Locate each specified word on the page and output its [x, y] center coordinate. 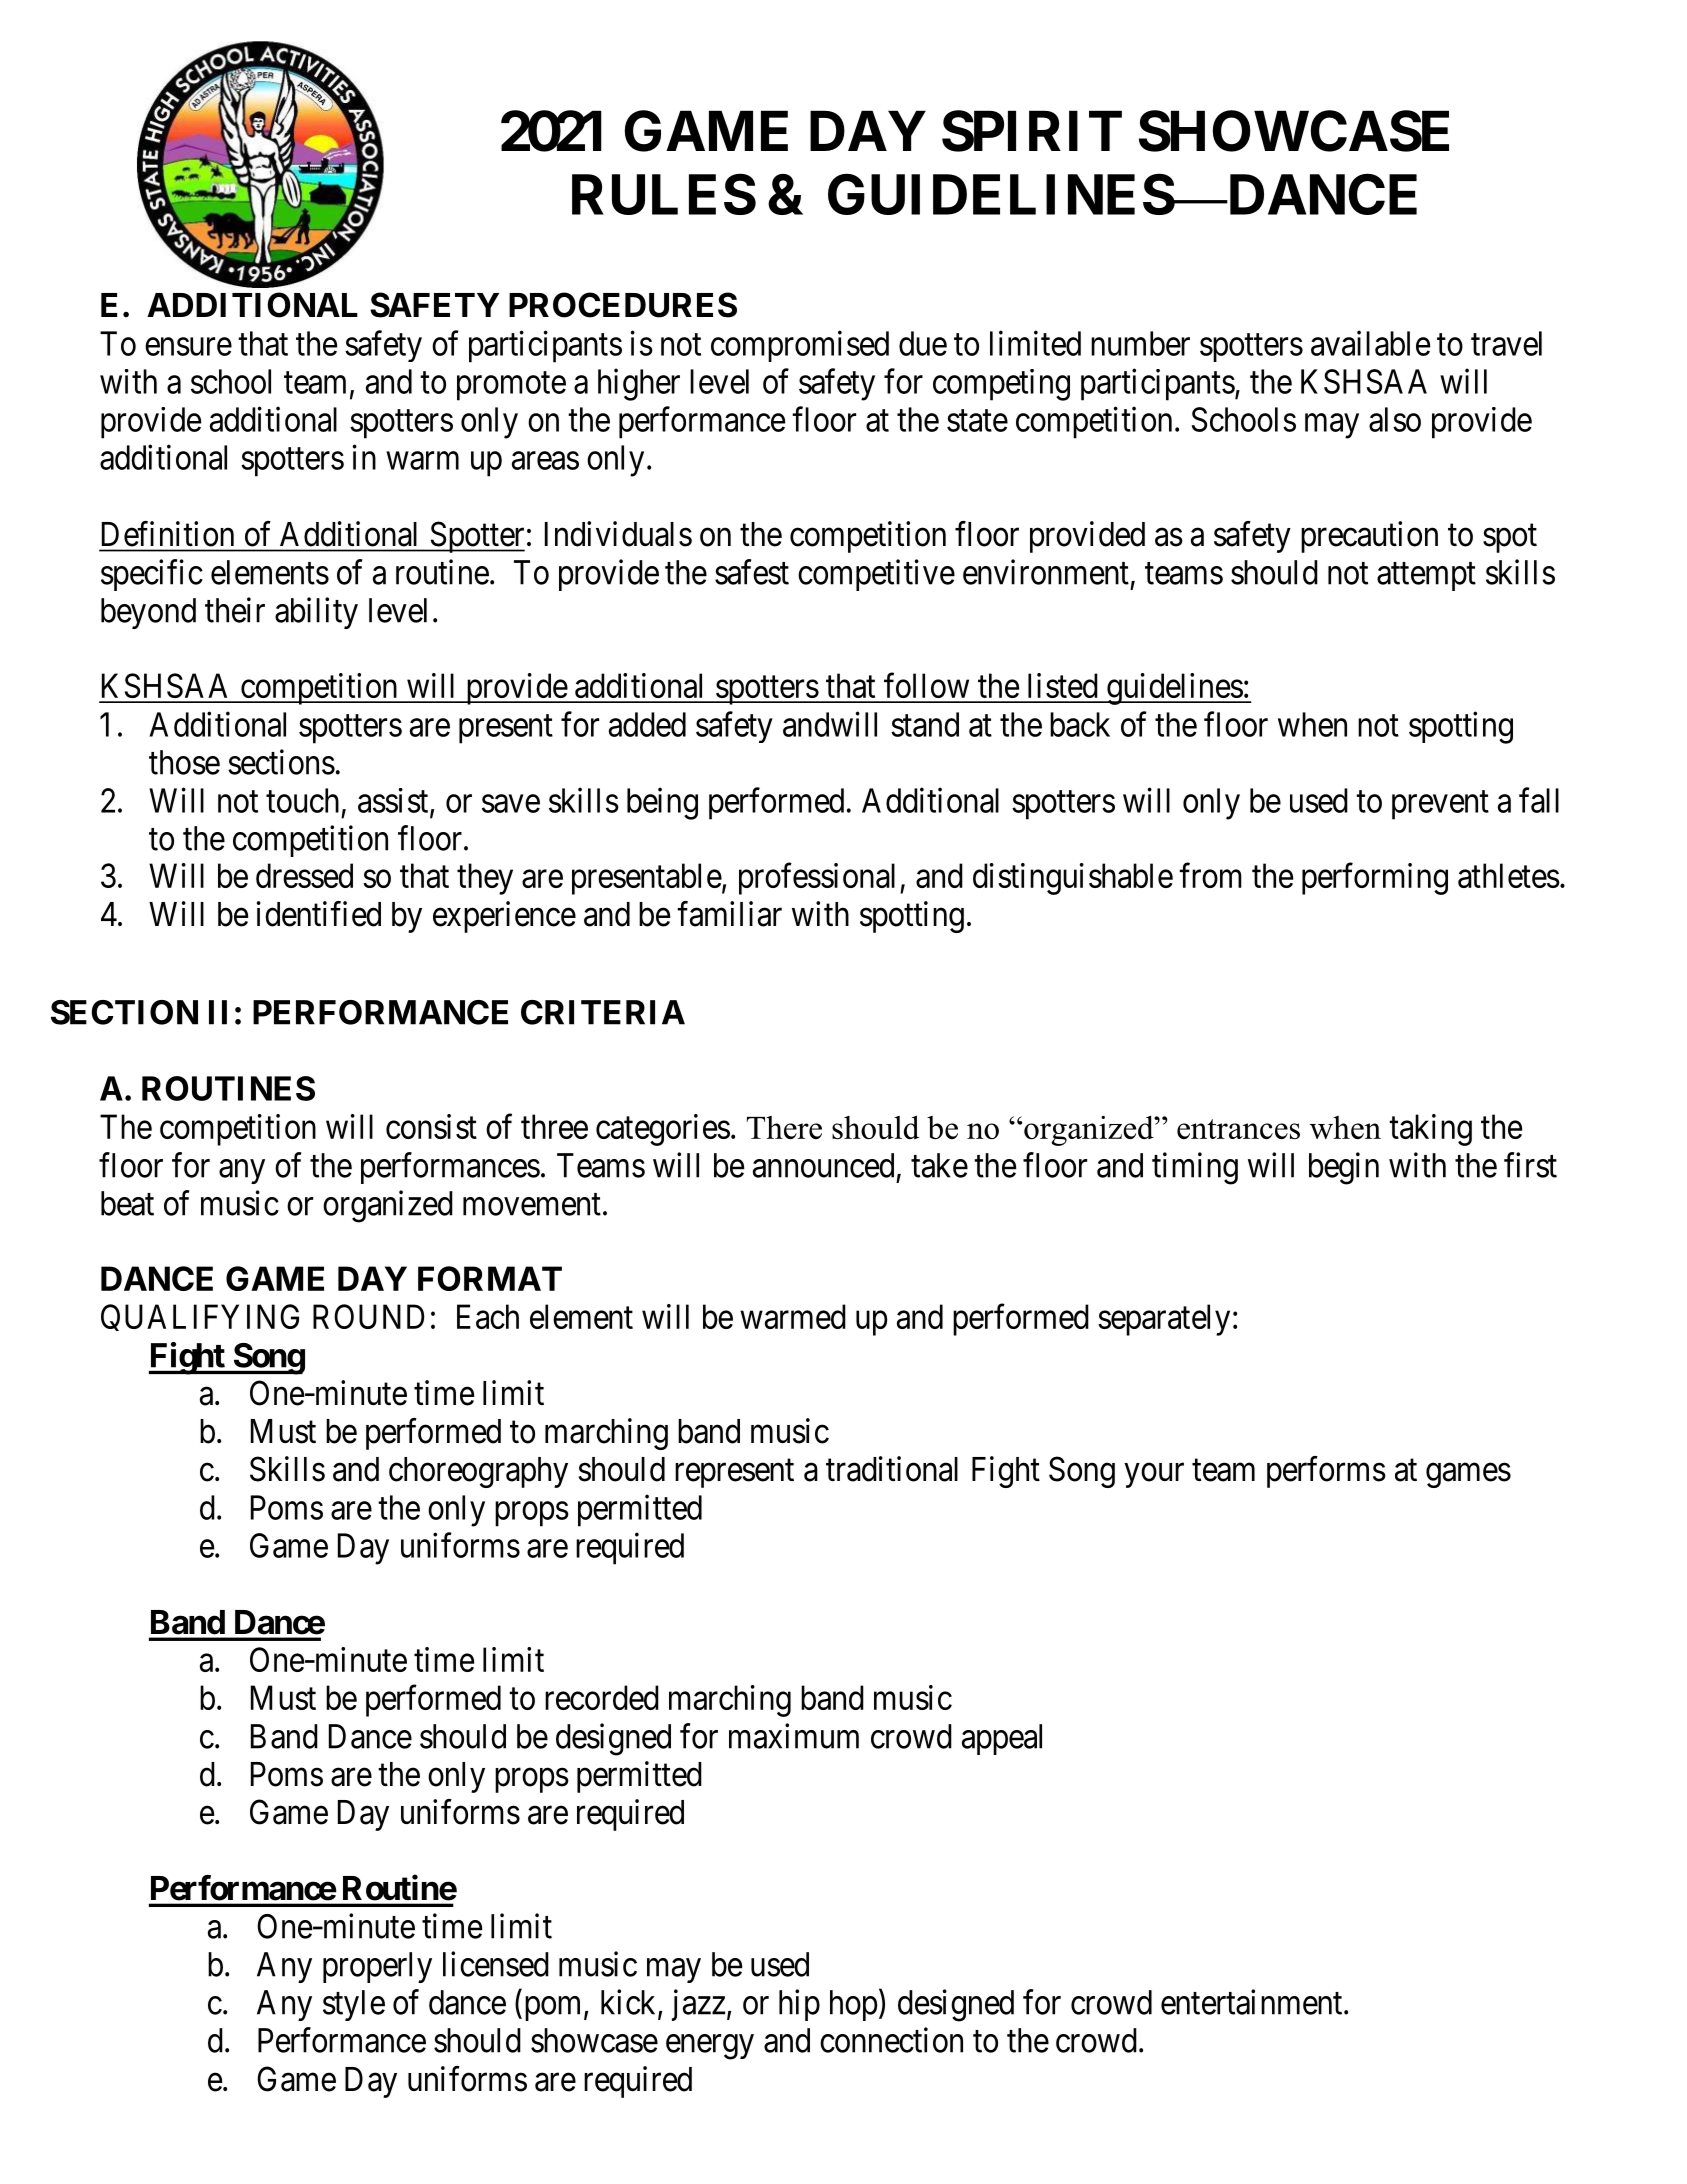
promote [511, 386]
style [354, 2005]
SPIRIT [1032, 131]
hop [854, 2005]
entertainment [1253, 2002]
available [1370, 343]
